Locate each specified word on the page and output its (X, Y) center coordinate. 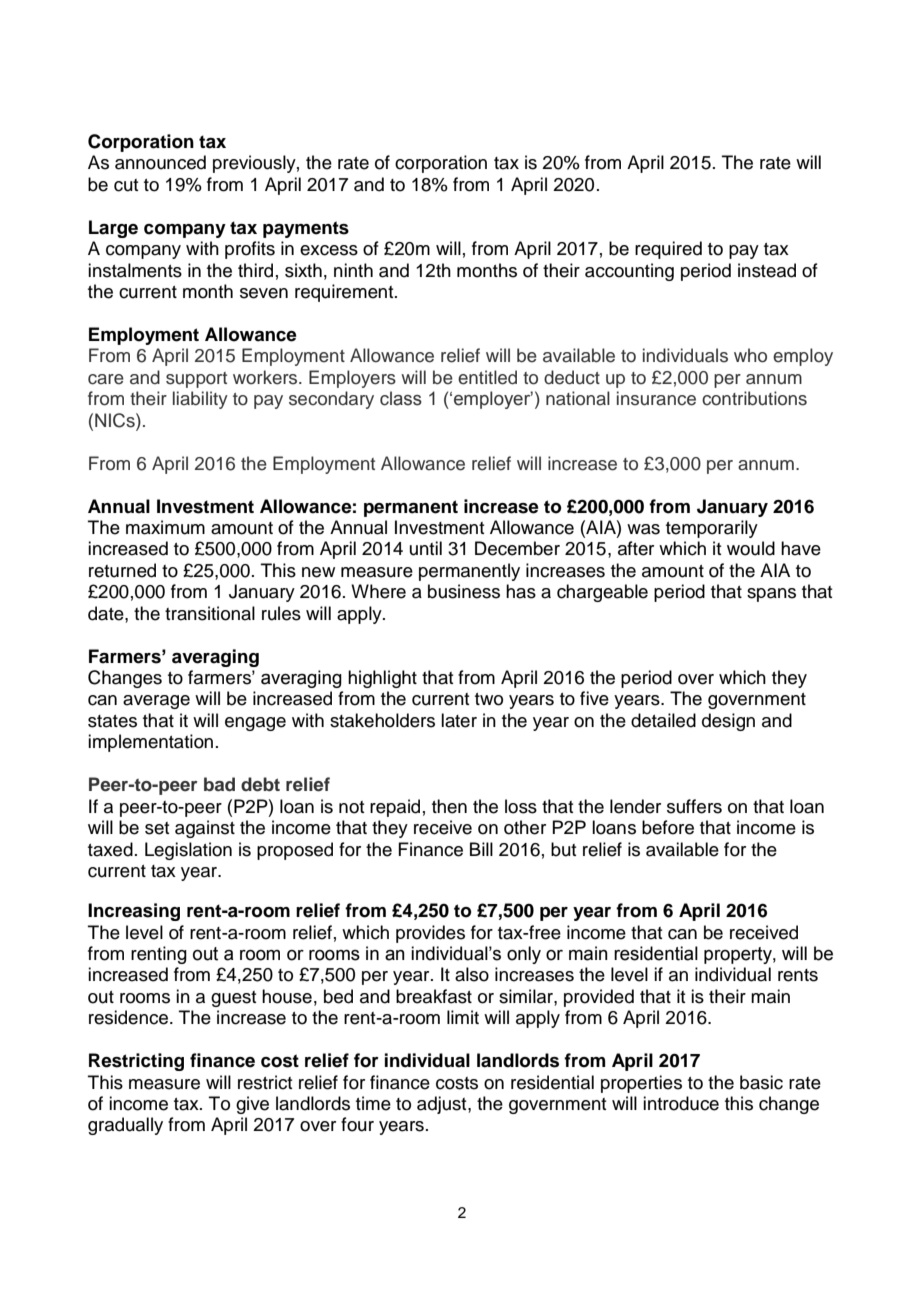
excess (329, 250)
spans (771, 595)
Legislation (188, 851)
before (668, 827)
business (464, 591)
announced (160, 162)
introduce (681, 1103)
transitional (210, 613)
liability (200, 400)
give (252, 1105)
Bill (481, 849)
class (401, 398)
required (668, 250)
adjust (443, 1105)
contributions (754, 398)
